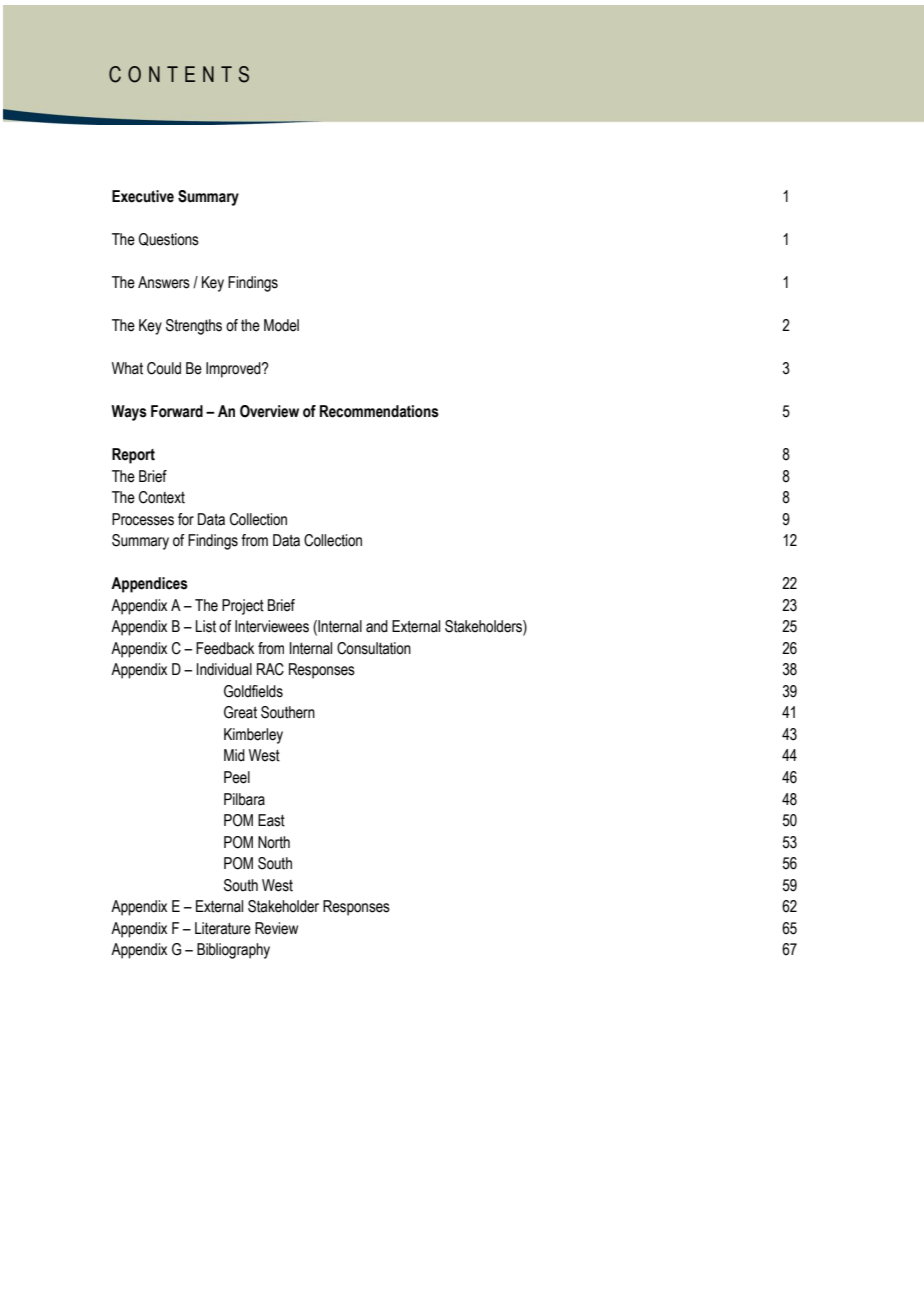  I want to click on Overview, so click(269, 411).
